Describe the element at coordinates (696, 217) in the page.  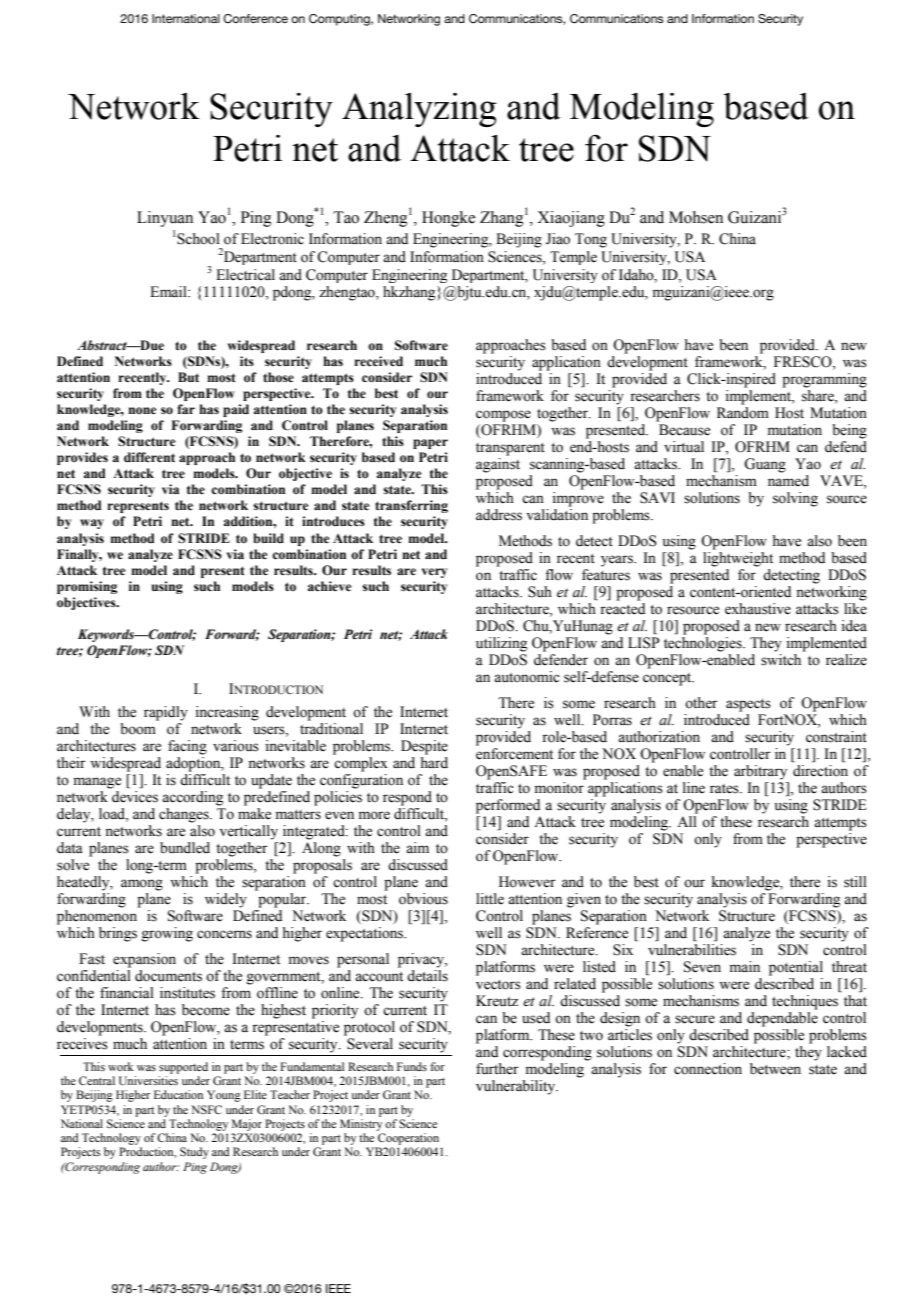
I see `Mohsen` at that location.
